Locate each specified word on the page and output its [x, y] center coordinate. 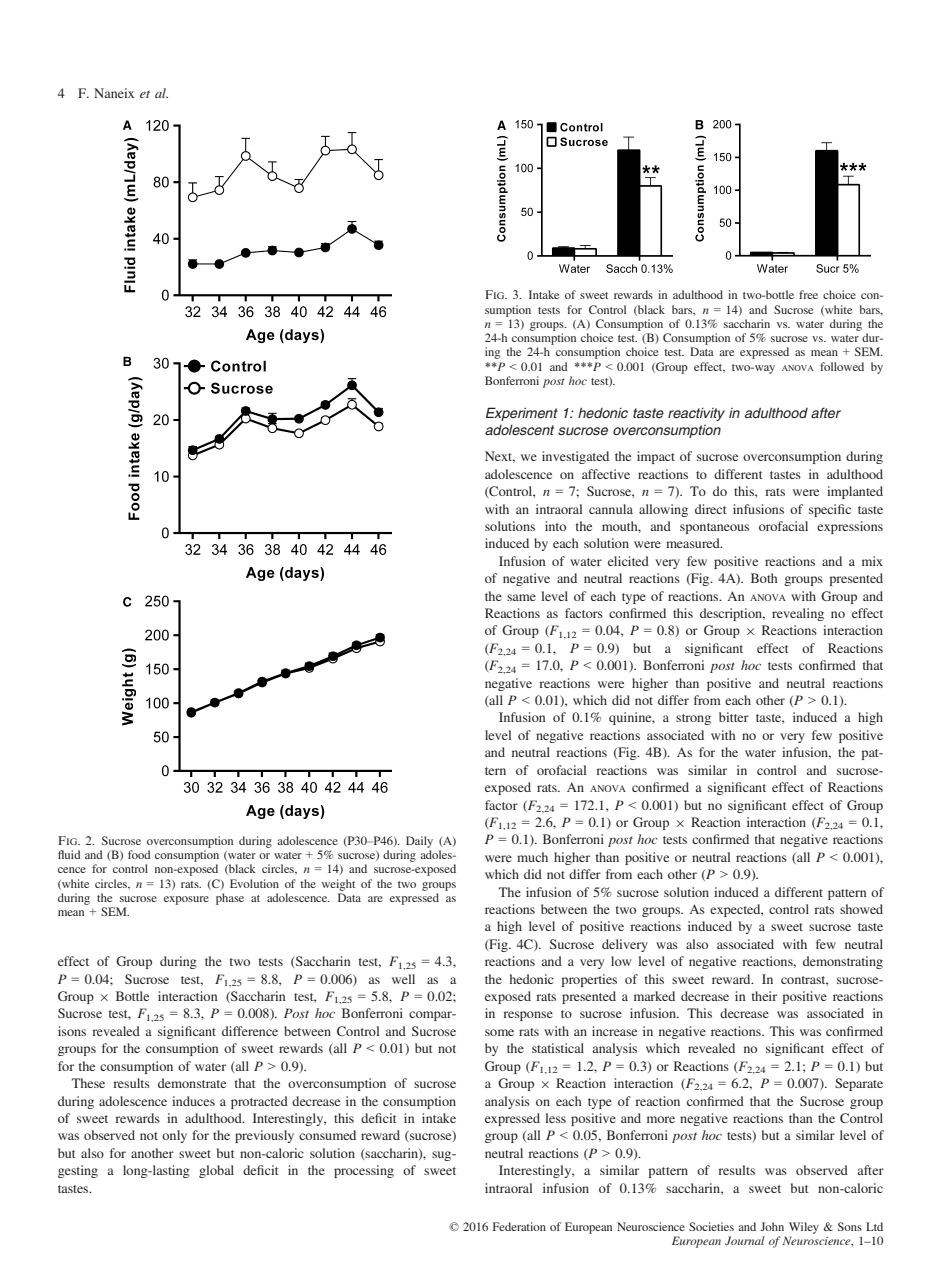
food [139, 854]
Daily [419, 842]
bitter [734, 717]
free [808, 294]
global [216, 1171]
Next [500, 457]
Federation [519, 1226]
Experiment [522, 414]
